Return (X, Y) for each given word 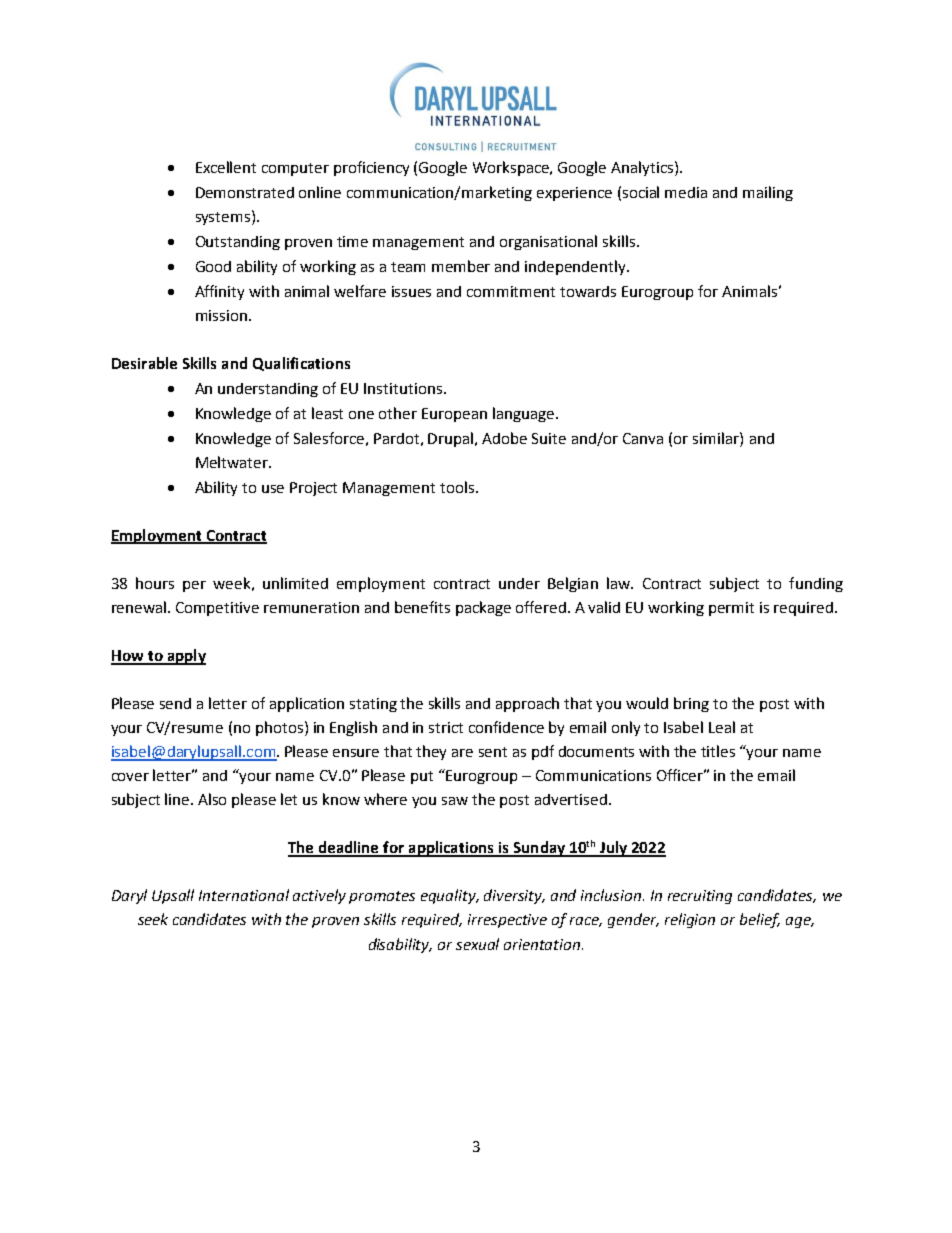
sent (493, 752)
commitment (511, 291)
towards (588, 291)
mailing (768, 193)
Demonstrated (245, 192)
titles (718, 751)
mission (221, 315)
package (483, 608)
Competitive (217, 609)
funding (816, 584)
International (244, 895)
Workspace (512, 168)
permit (731, 609)
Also (212, 799)
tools (458, 487)
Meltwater (233, 462)
